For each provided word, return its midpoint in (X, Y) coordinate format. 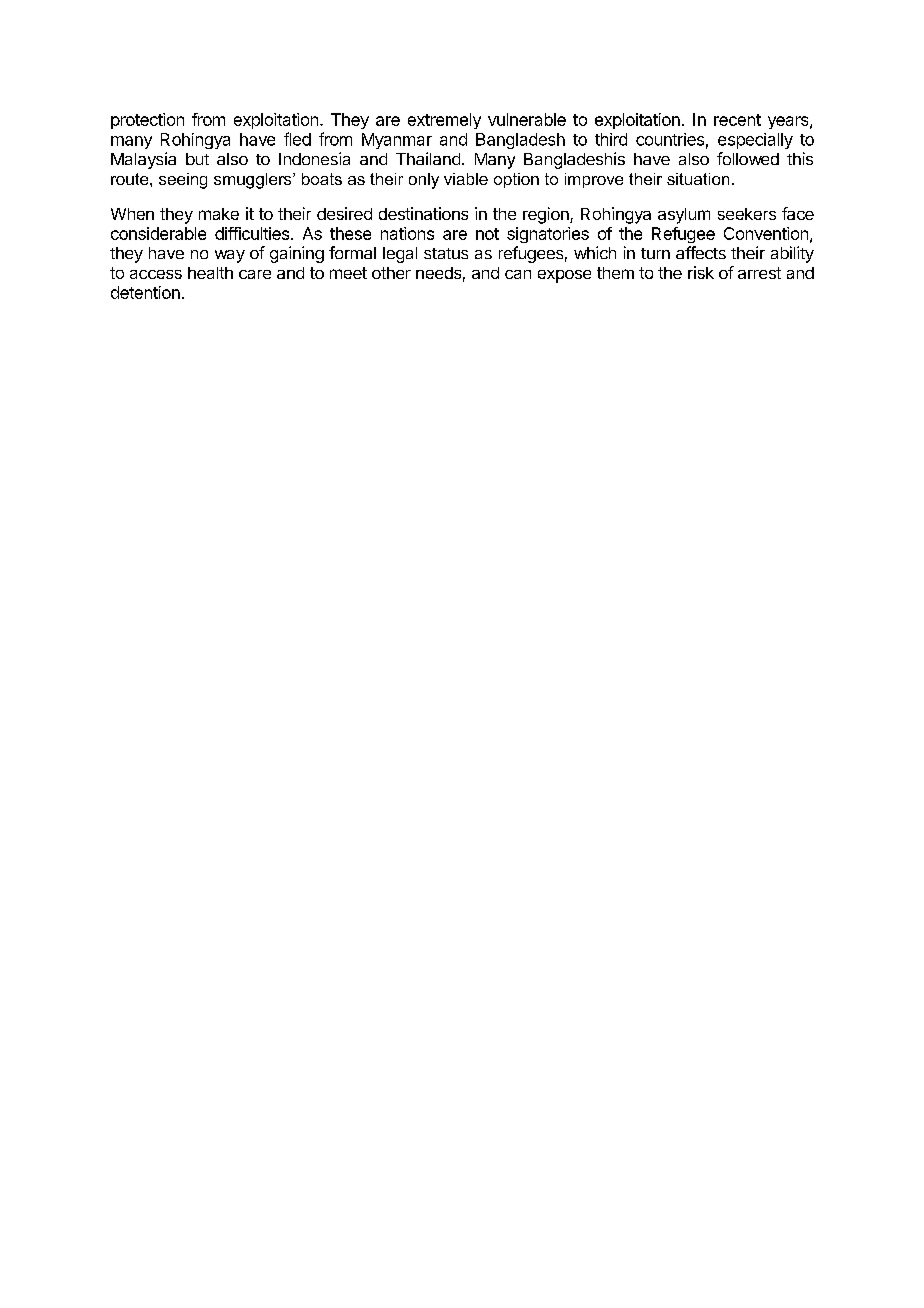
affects (701, 252)
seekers (747, 214)
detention (145, 292)
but (197, 159)
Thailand (428, 158)
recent (737, 120)
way (230, 256)
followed (748, 158)
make (219, 214)
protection (147, 121)
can (518, 274)
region (547, 215)
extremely (444, 121)
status (446, 253)
